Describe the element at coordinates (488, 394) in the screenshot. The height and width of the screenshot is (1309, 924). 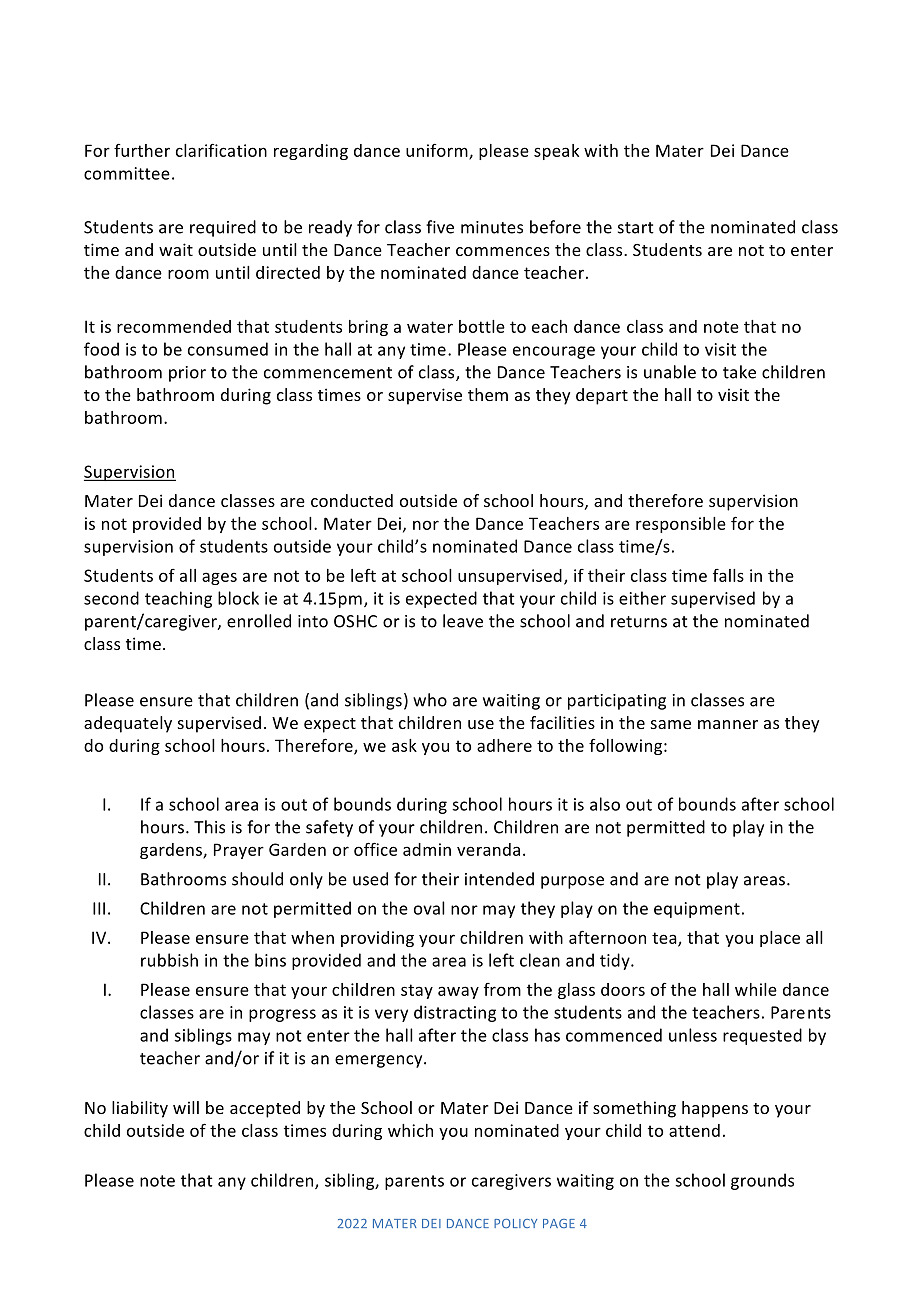
I see `them` at that location.
